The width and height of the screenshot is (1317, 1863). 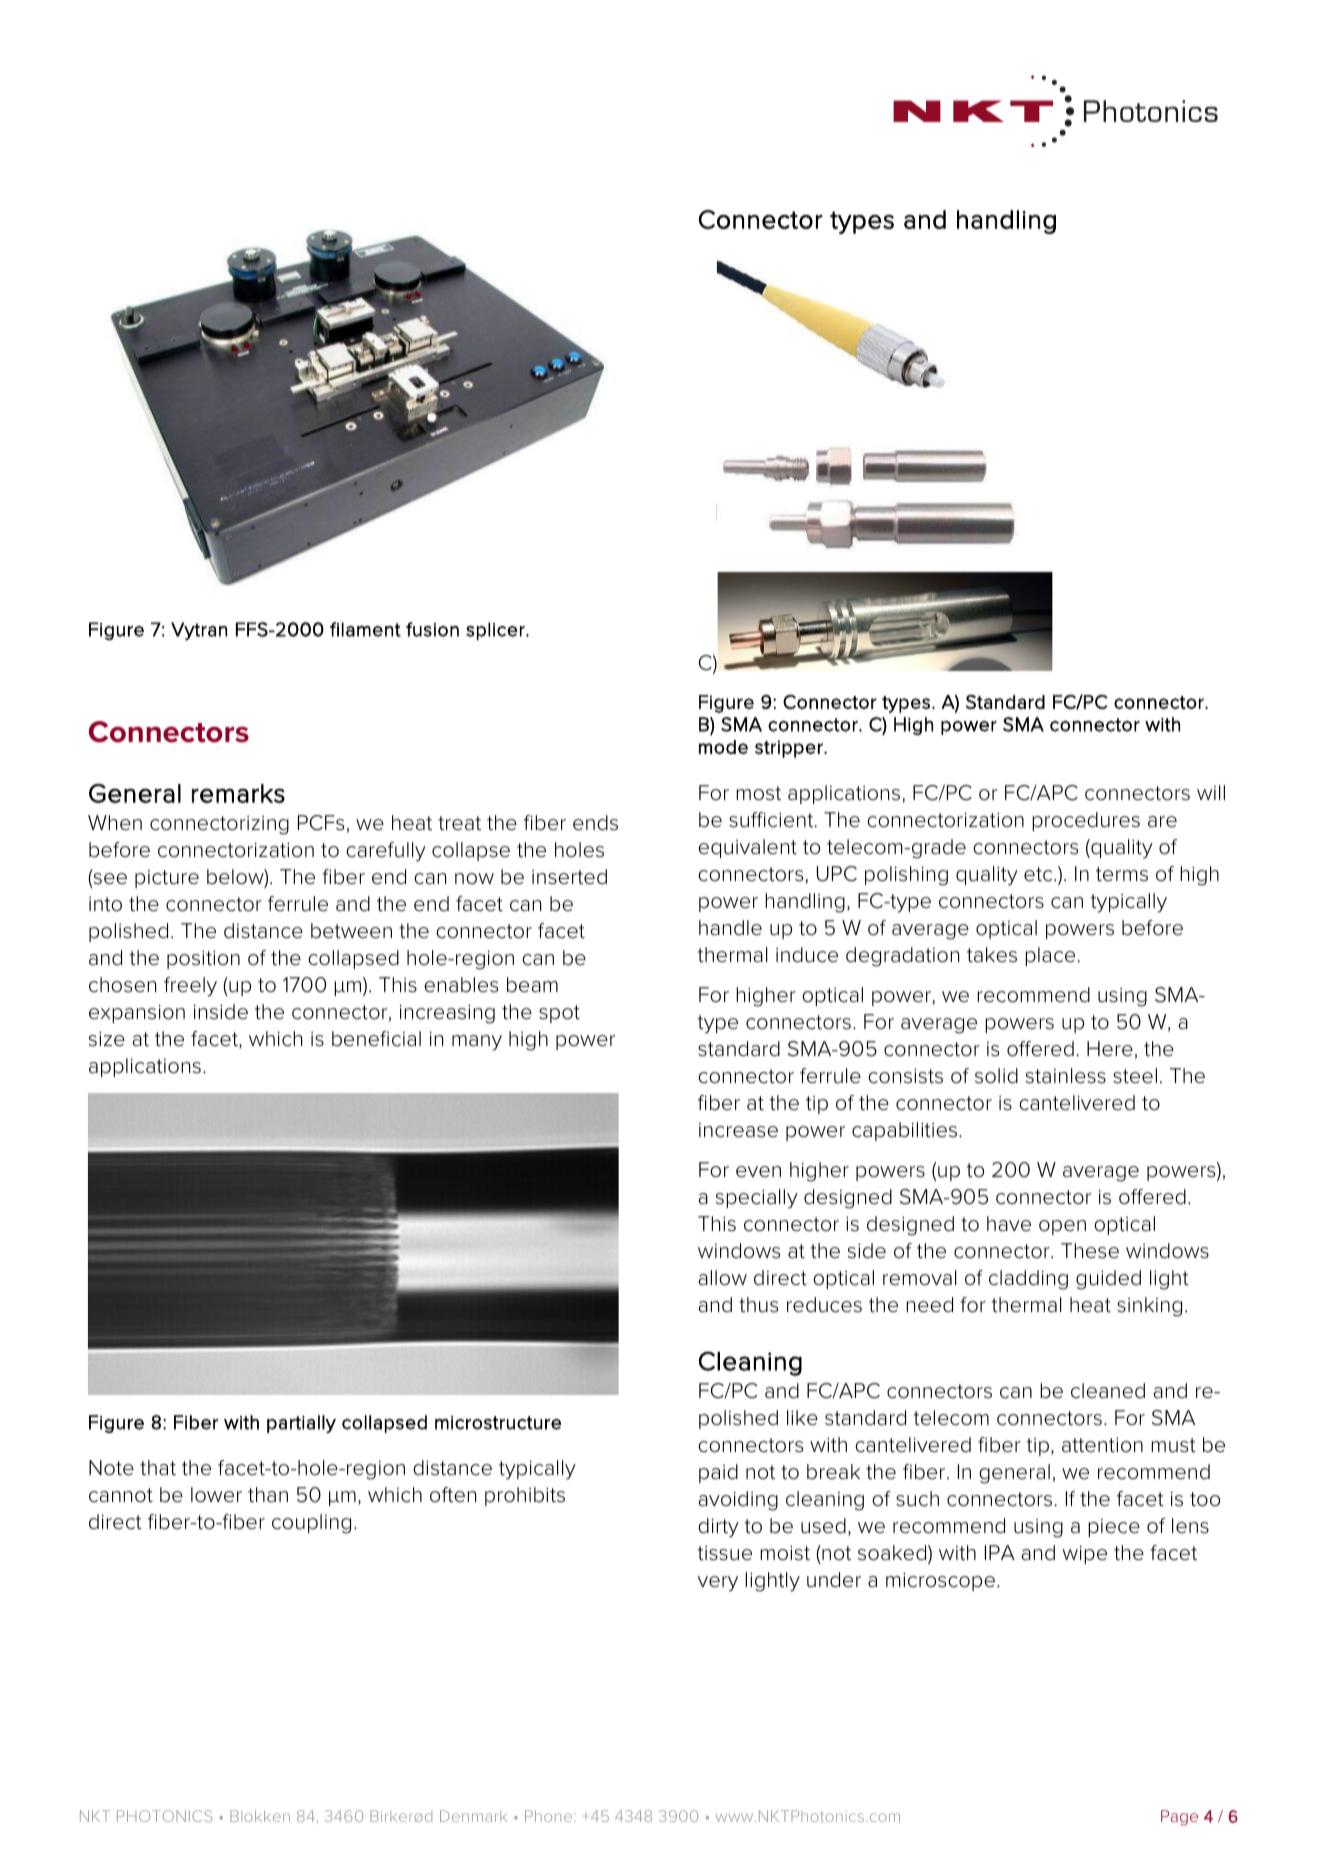 What do you see at coordinates (107, 1039) in the screenshot?
I see `size` at bounding box center [107, 1039].
